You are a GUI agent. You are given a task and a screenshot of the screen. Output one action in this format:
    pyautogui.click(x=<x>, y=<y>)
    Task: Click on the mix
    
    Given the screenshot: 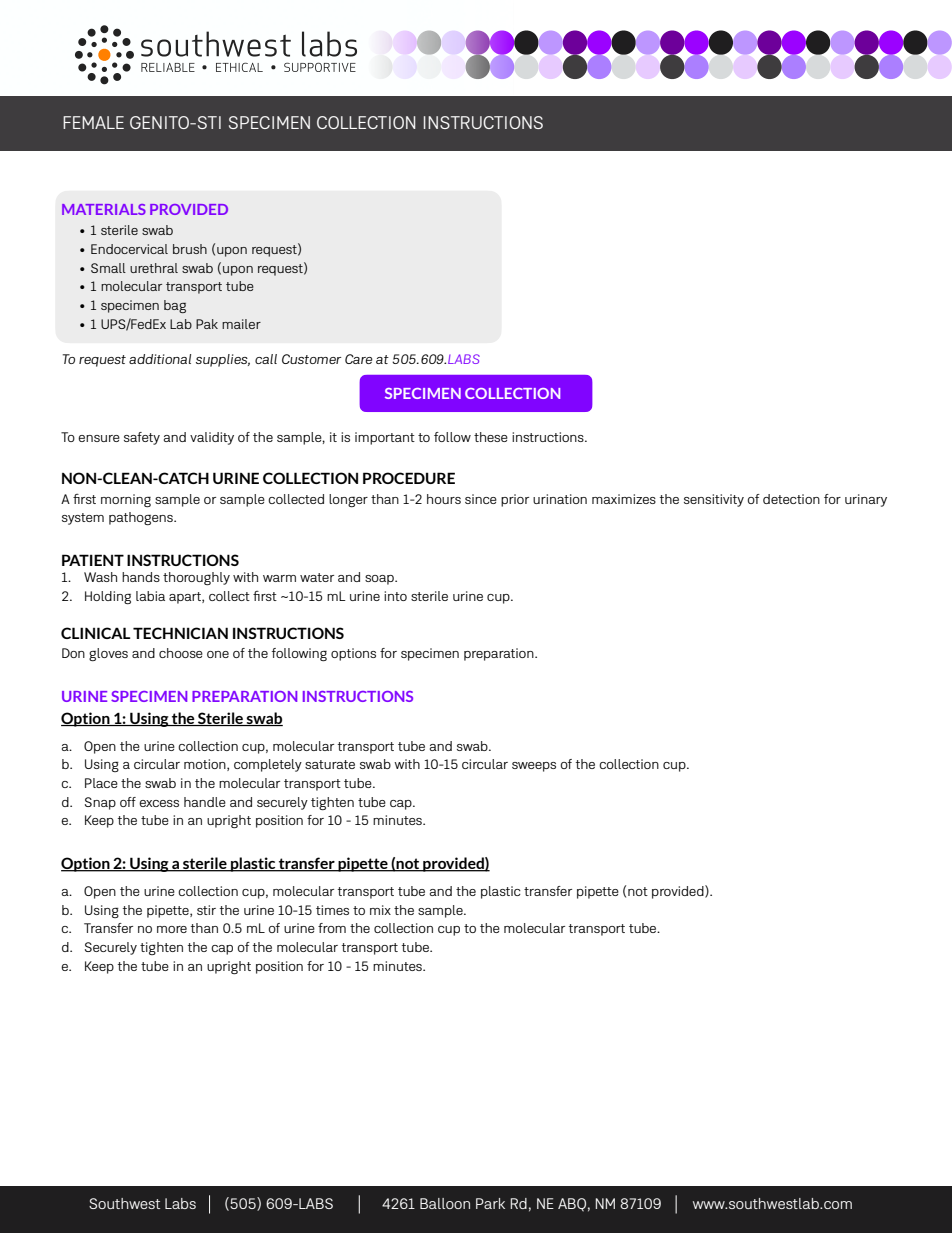 What is the action you would take?
    pyautogui.click(x=380, y=910)
